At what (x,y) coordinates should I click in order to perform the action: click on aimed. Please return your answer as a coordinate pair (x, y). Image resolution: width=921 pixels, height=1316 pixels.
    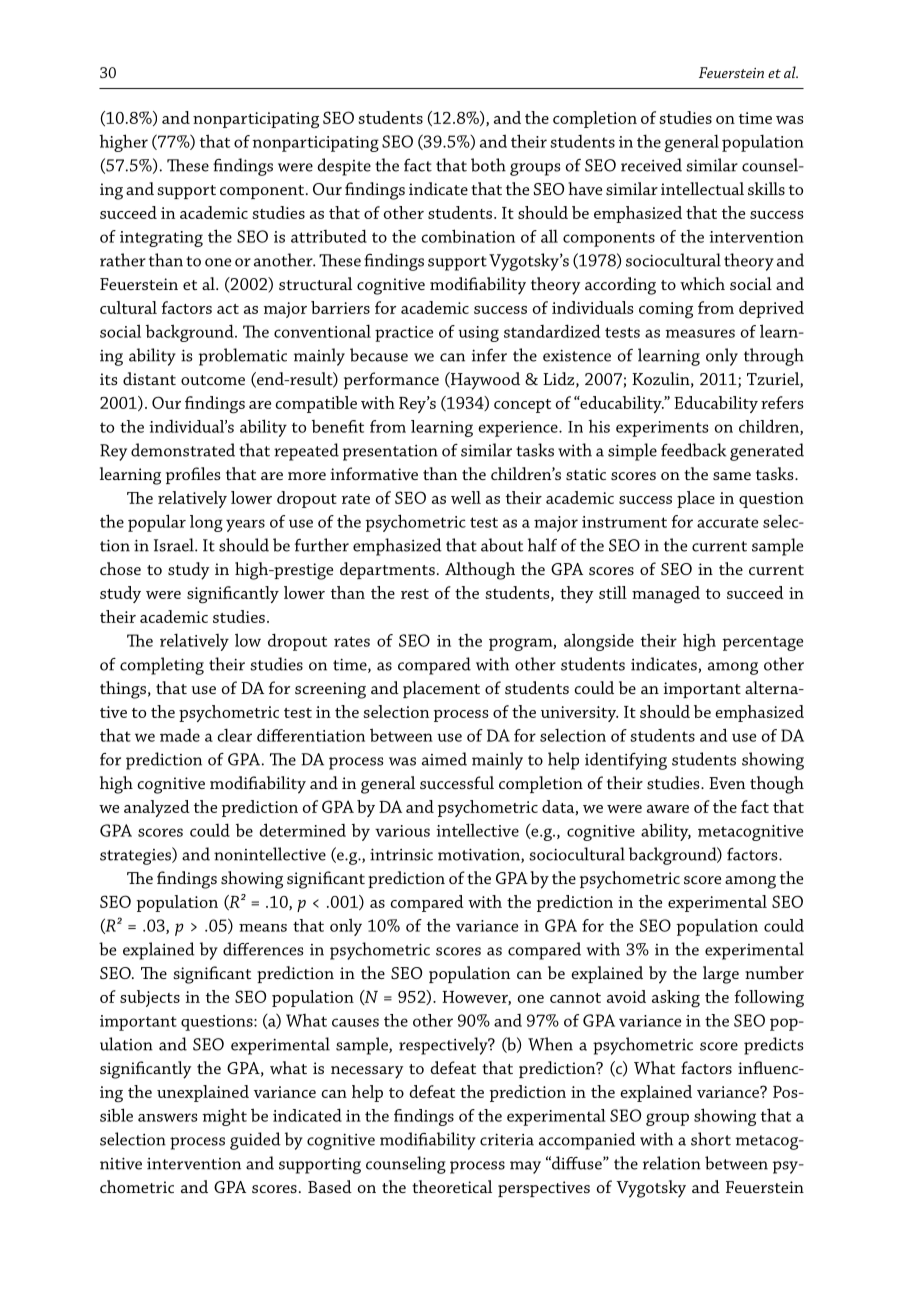
    Looking at the image, I should click on (444, 759).
